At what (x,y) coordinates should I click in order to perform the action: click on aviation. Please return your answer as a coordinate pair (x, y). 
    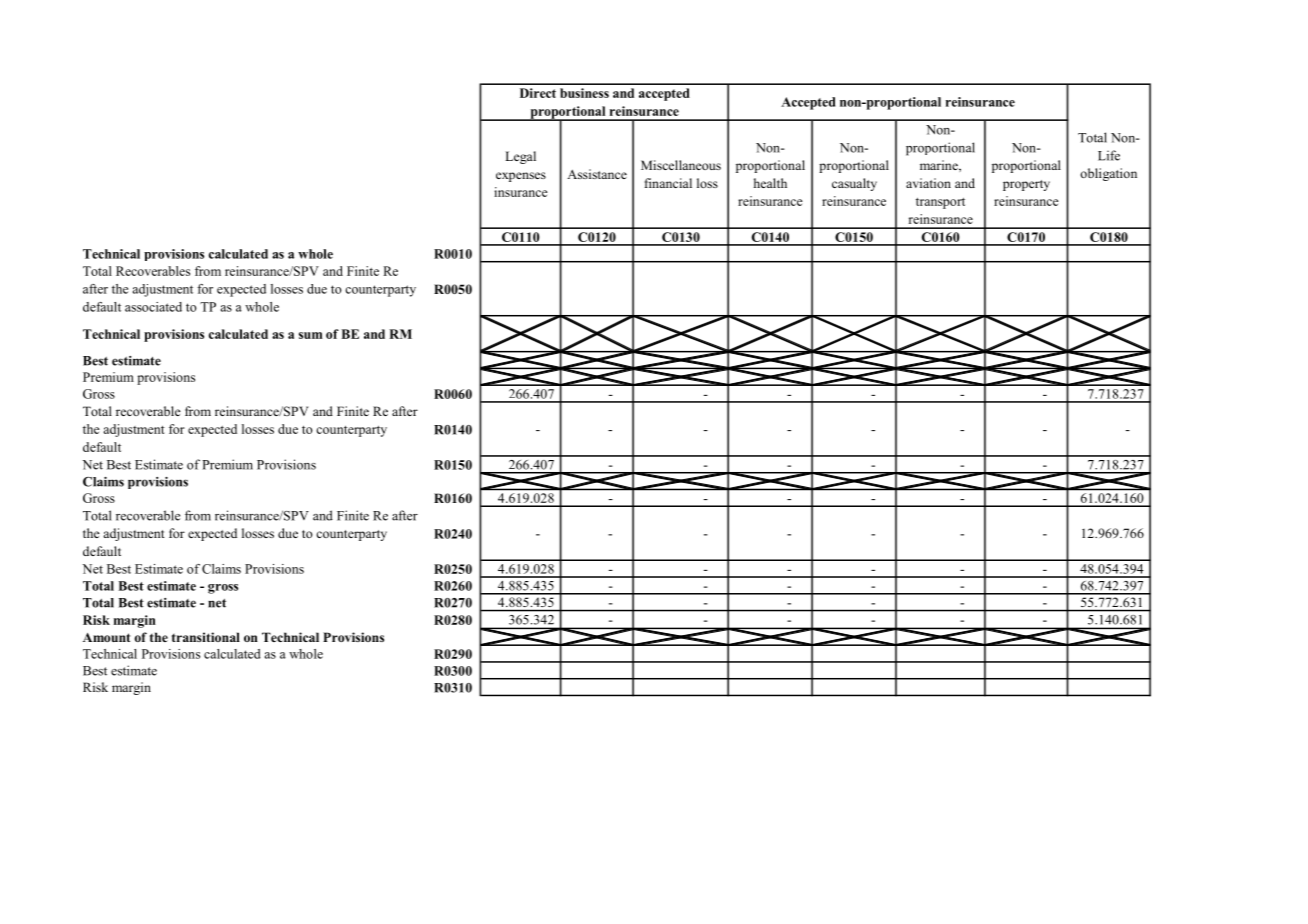
    Looking at the image, I should click on (928, 183).
